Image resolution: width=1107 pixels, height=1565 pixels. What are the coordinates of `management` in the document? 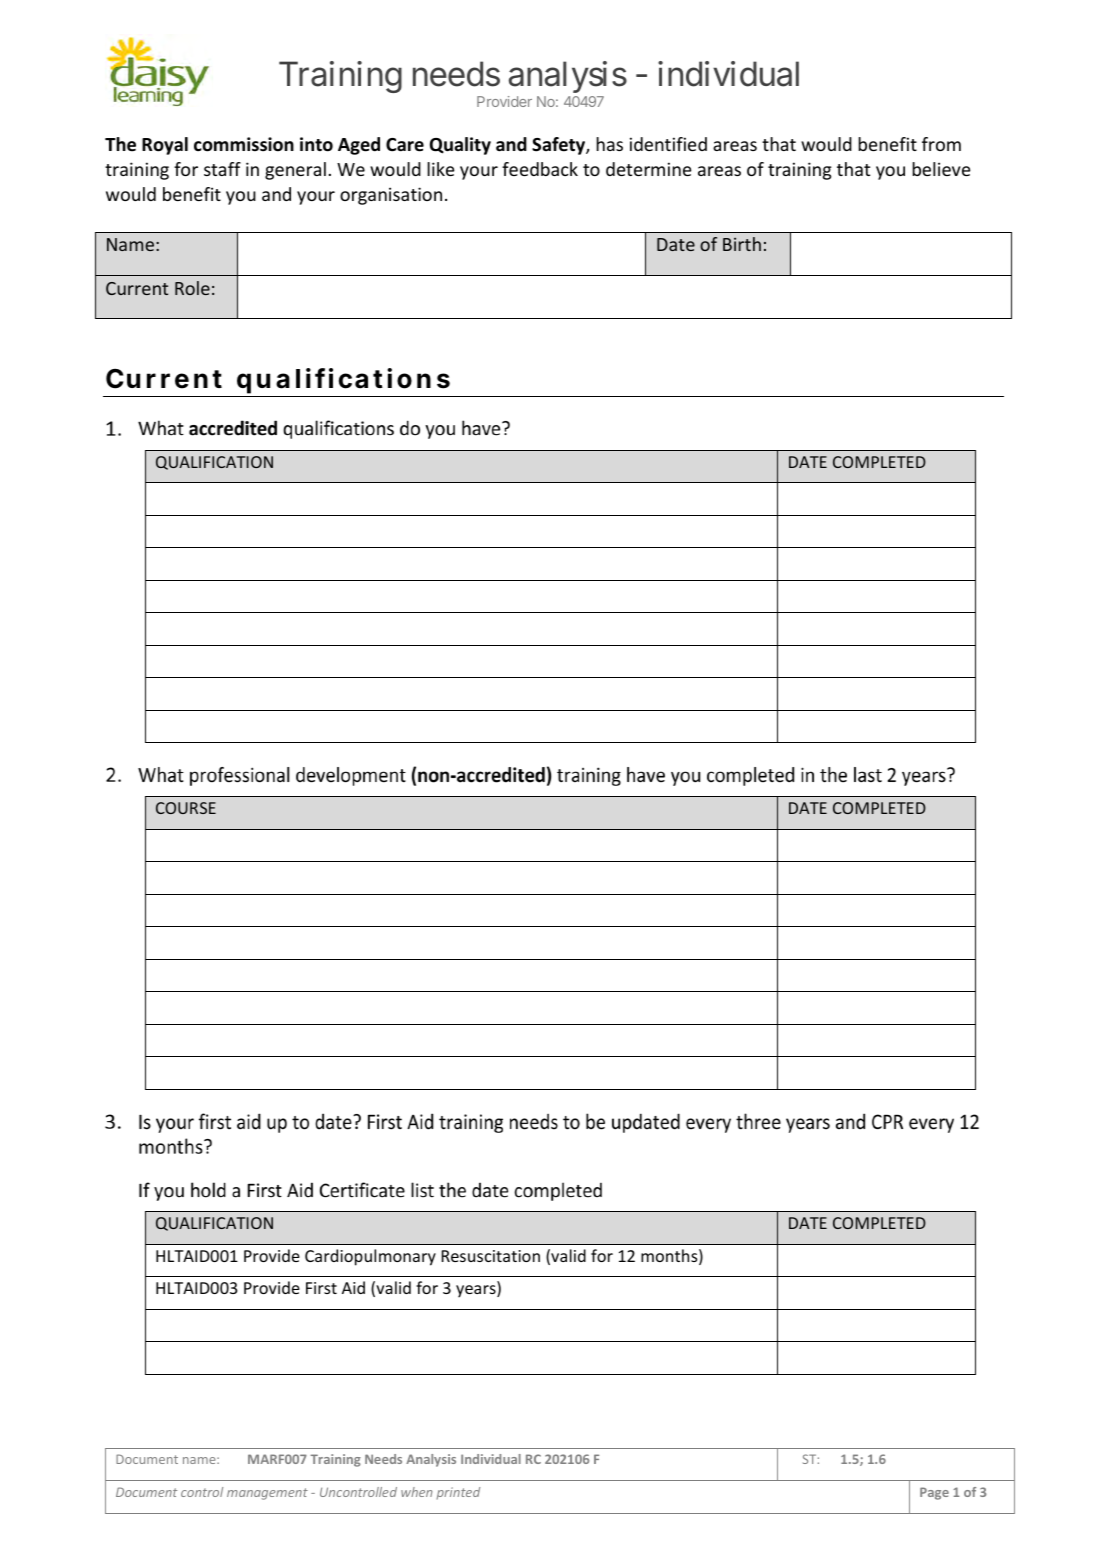 It's located at (267, 1494).
